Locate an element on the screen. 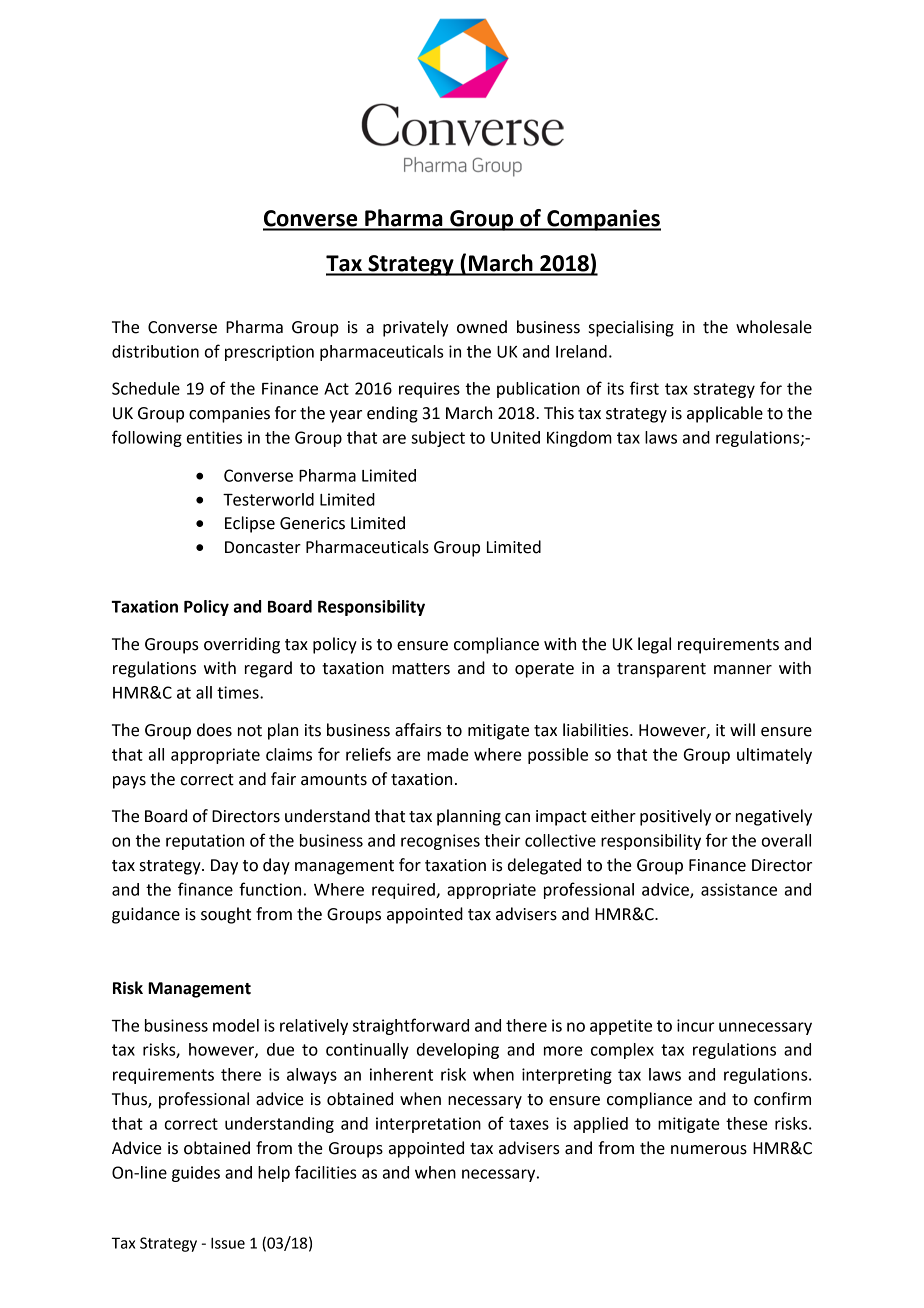  positively is located at coordinates (675, 817).
